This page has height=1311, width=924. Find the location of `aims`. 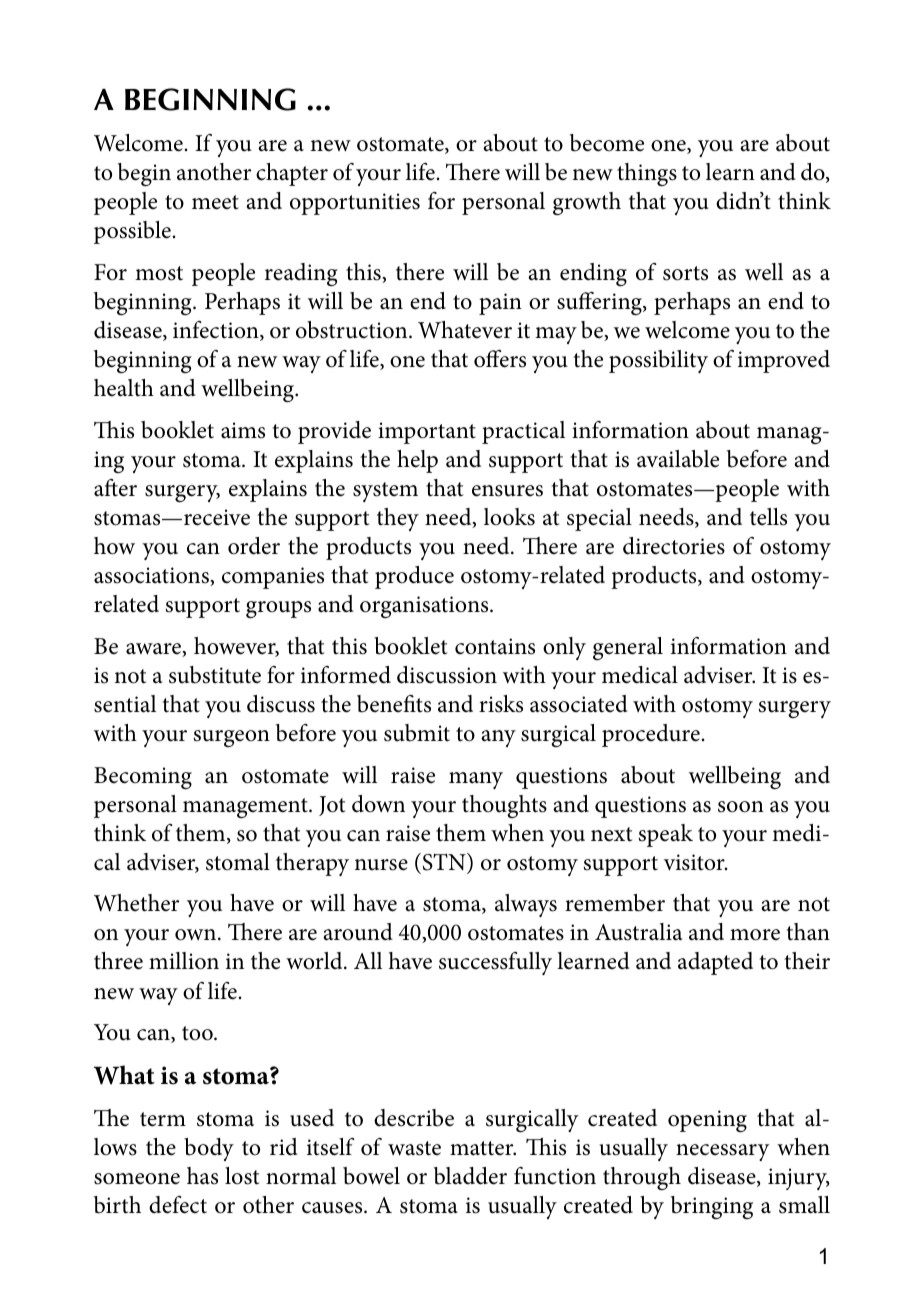

aims is located at coordinates (243, 430).
